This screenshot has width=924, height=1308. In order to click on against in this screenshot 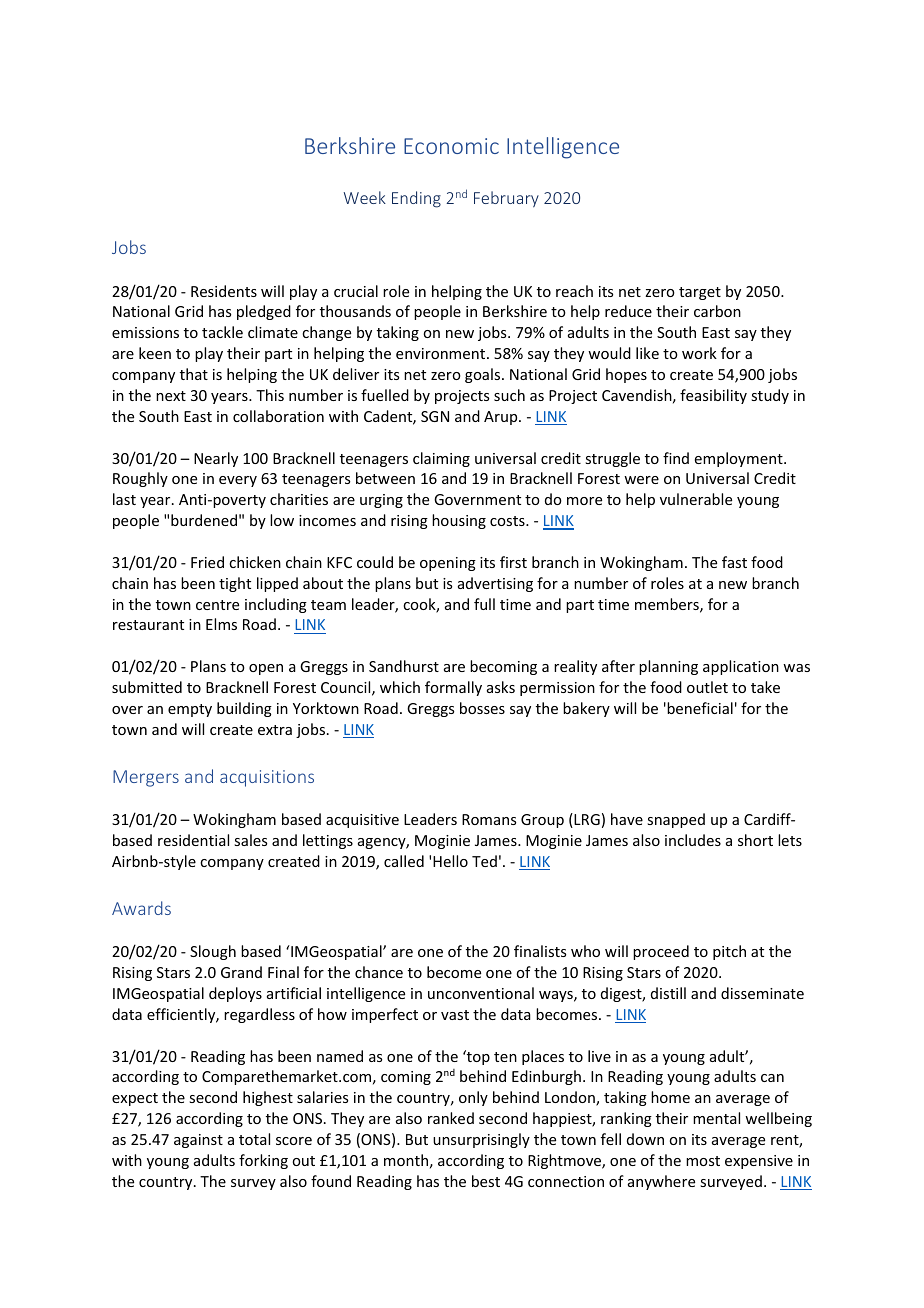, I will do `click(198, 1141)`.
